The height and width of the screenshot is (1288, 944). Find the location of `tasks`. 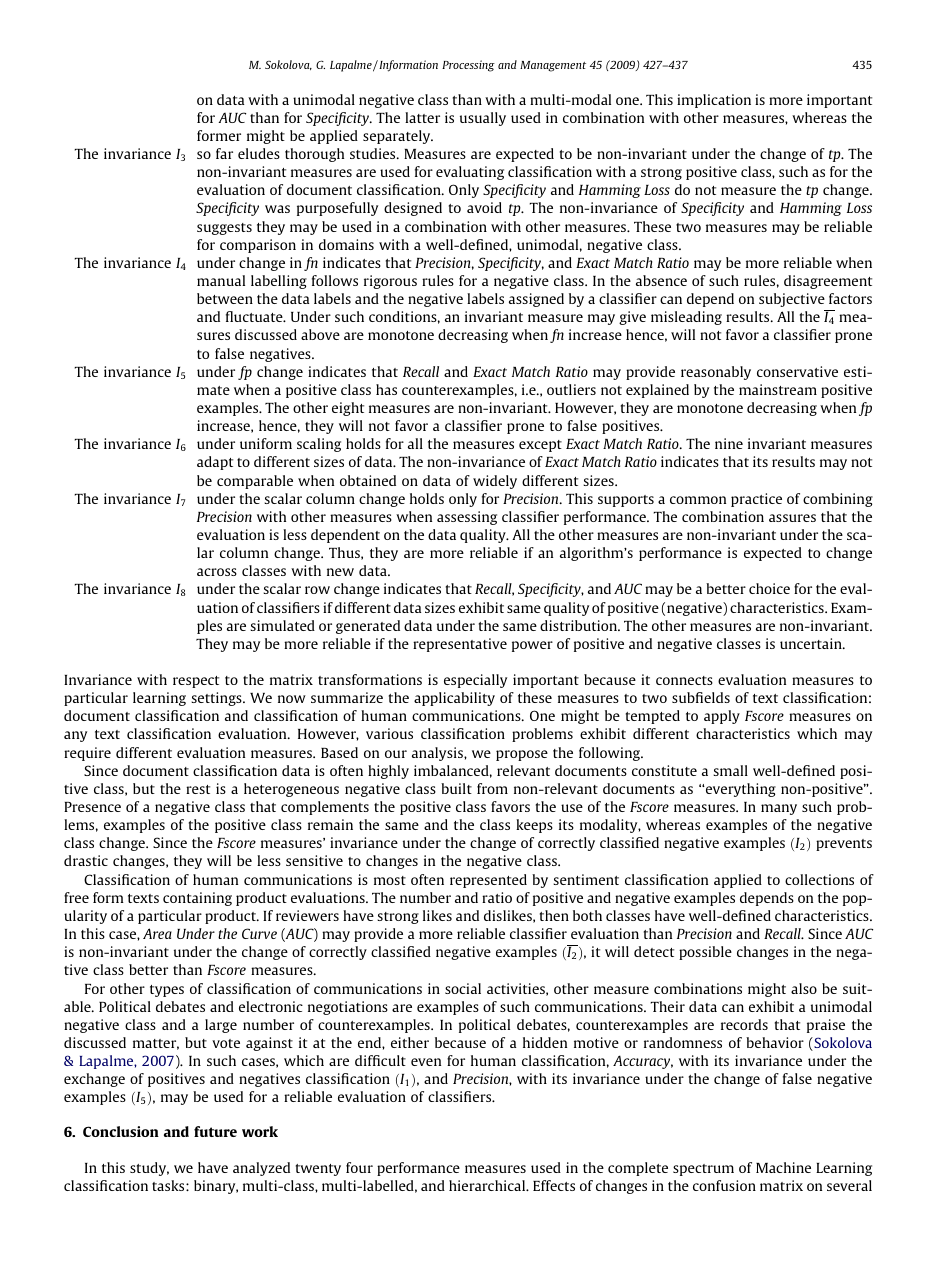

tasks is located at coordinates (169, 1185).
